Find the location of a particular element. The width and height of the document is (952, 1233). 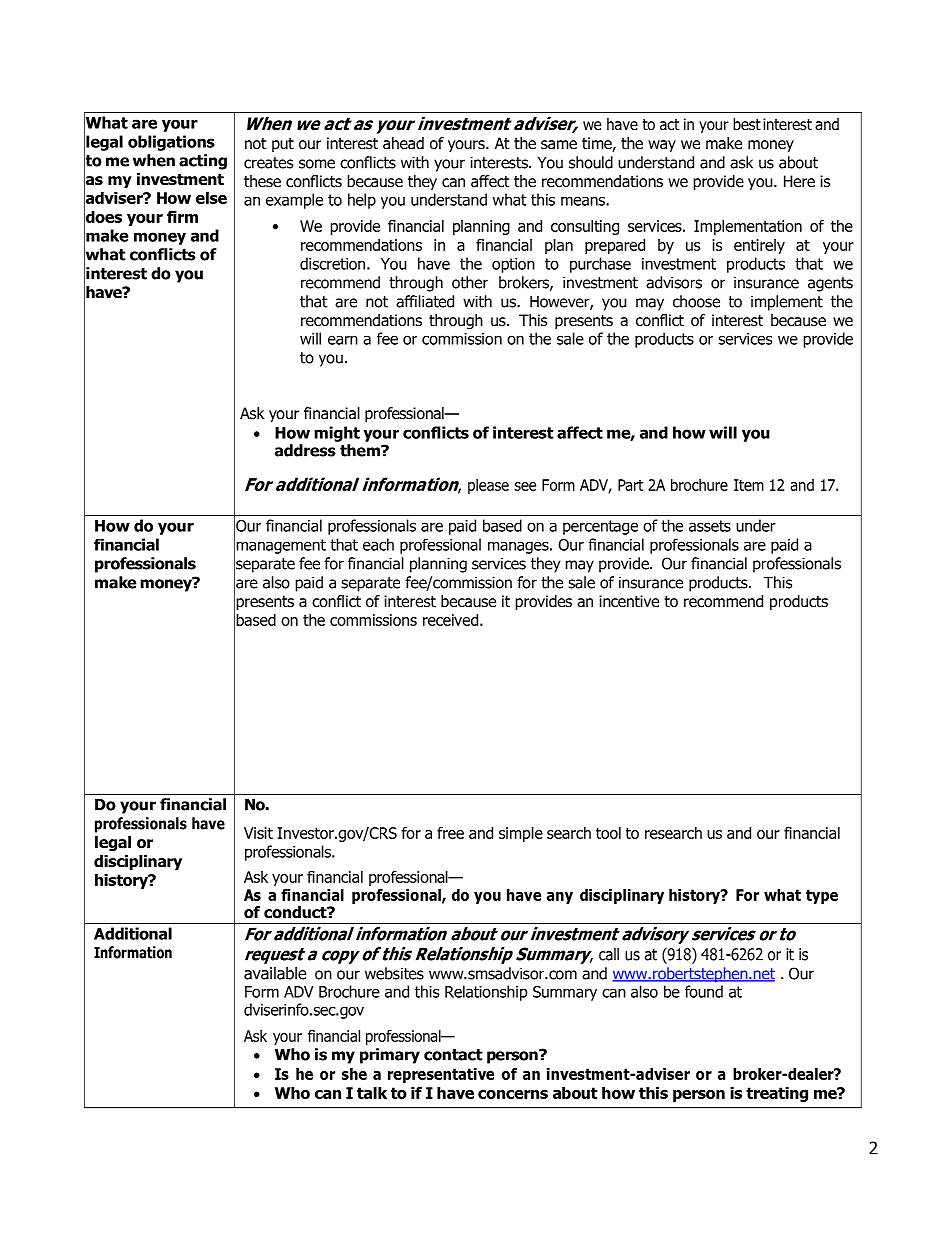

treating is located at coordinates (777, 1094).
